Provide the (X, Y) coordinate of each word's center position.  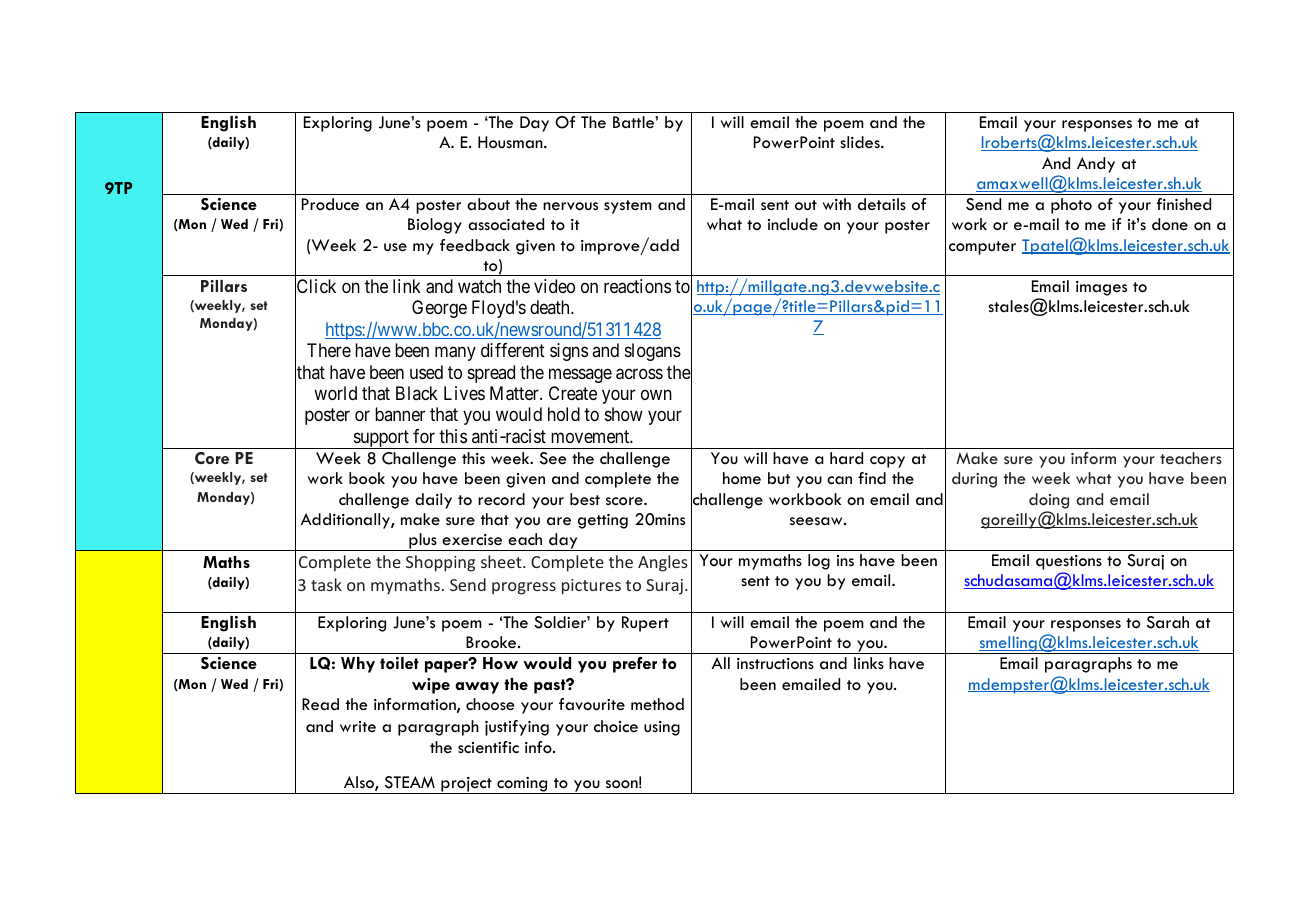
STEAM (410, 782)
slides (861, 142)
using (662, 728)
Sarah (1168, 622)
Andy (1096, 165)
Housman (511, 142)
